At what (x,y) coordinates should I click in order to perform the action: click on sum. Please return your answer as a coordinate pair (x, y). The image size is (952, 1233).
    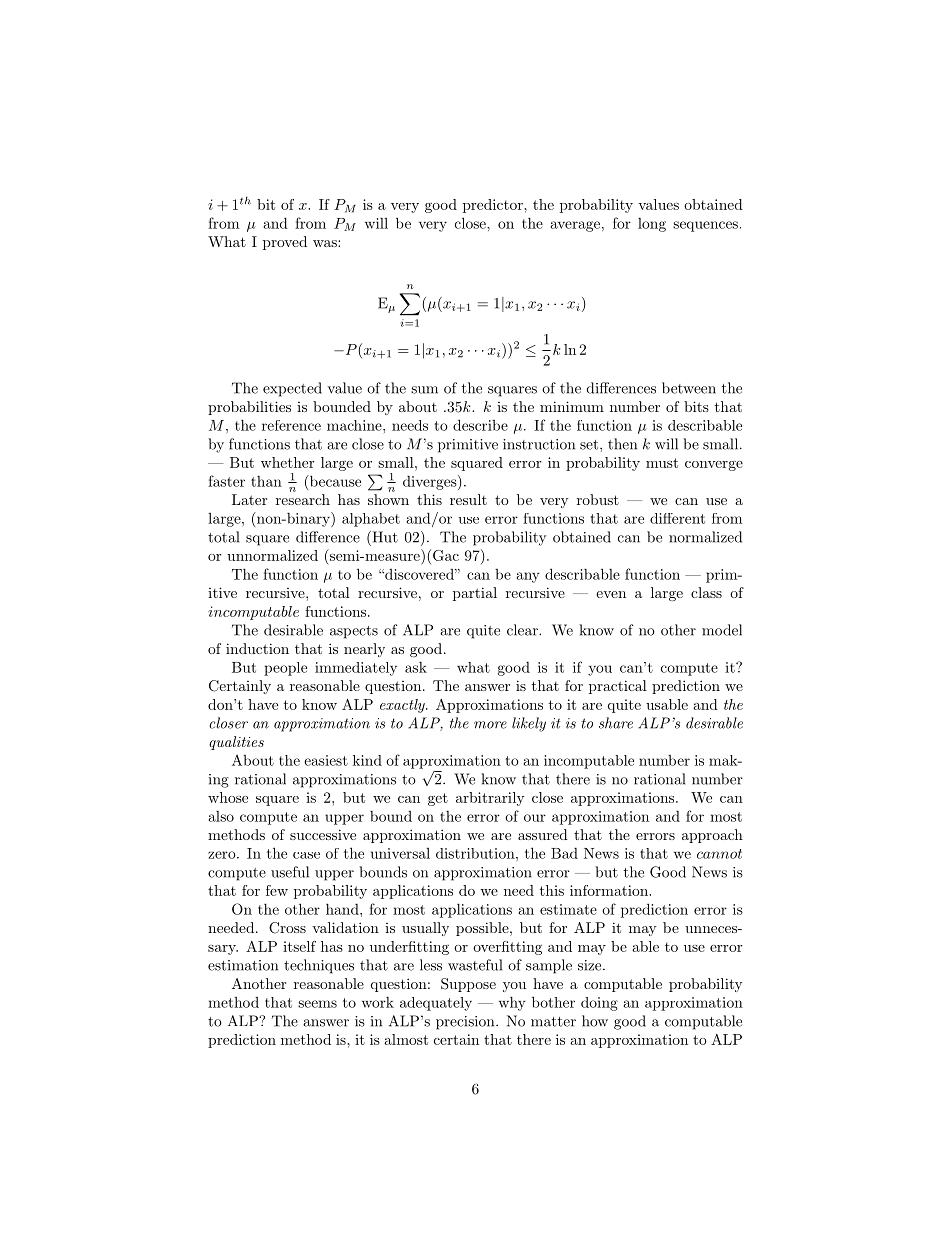
    Looking at the image, I should click on (424, 390).
